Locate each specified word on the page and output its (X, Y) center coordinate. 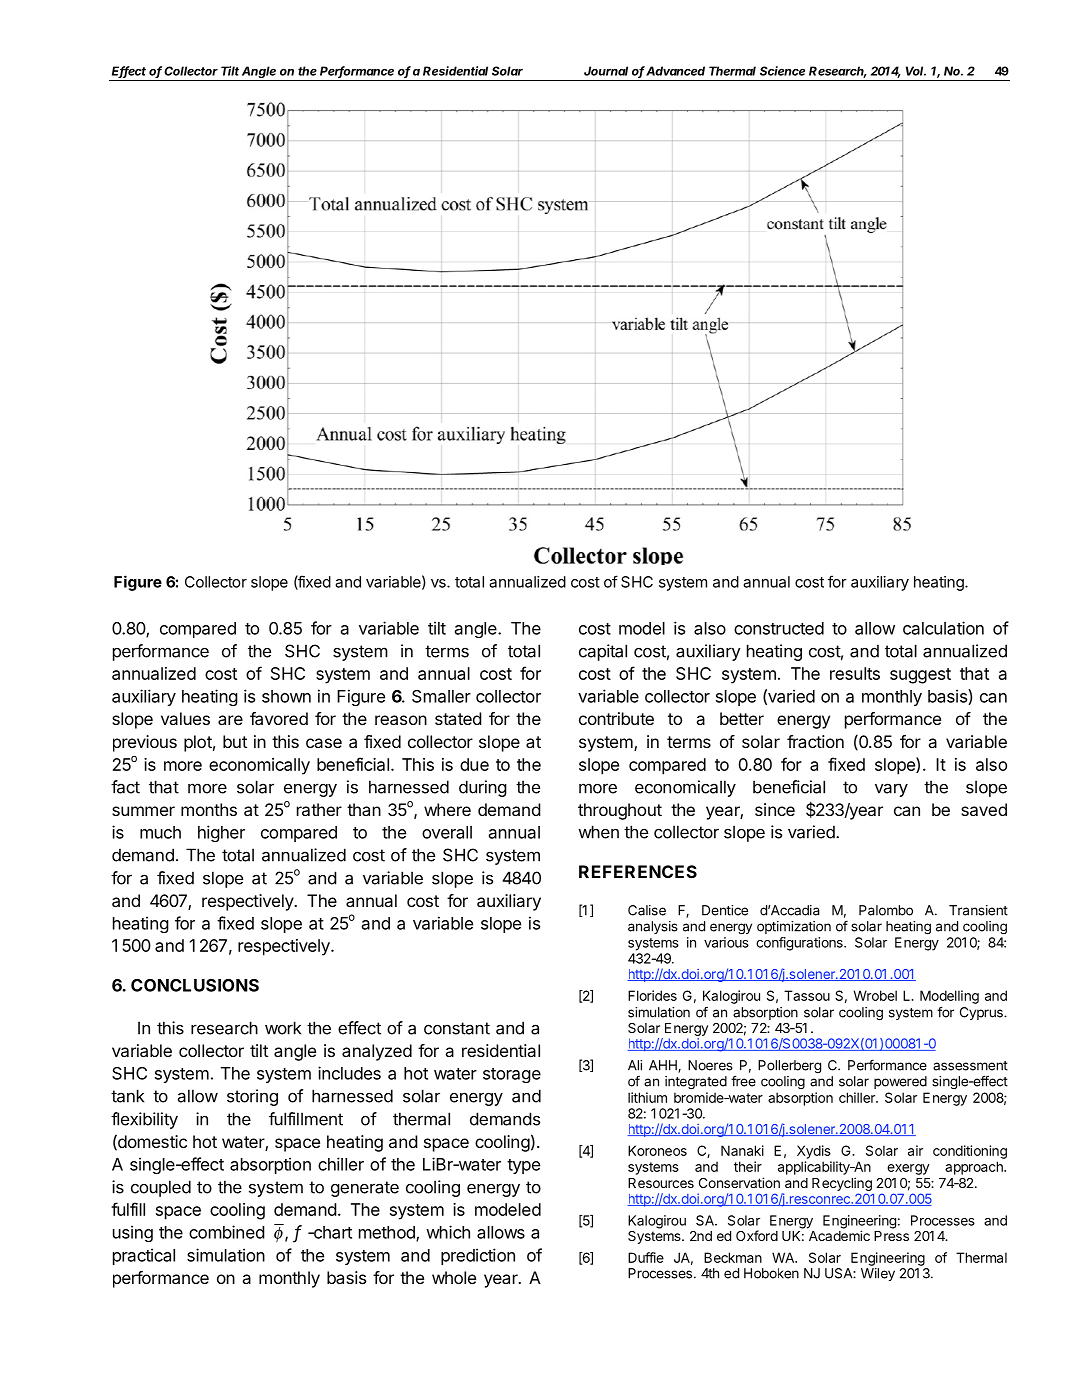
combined (227, 1232)
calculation (943, 628)
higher (221, 833)
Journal (606, 71)
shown (286, 696)
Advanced (675, 71)
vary (891, 790)
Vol (916, 71)
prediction (478, 1256)
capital (603, 652)
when (598, 832)
